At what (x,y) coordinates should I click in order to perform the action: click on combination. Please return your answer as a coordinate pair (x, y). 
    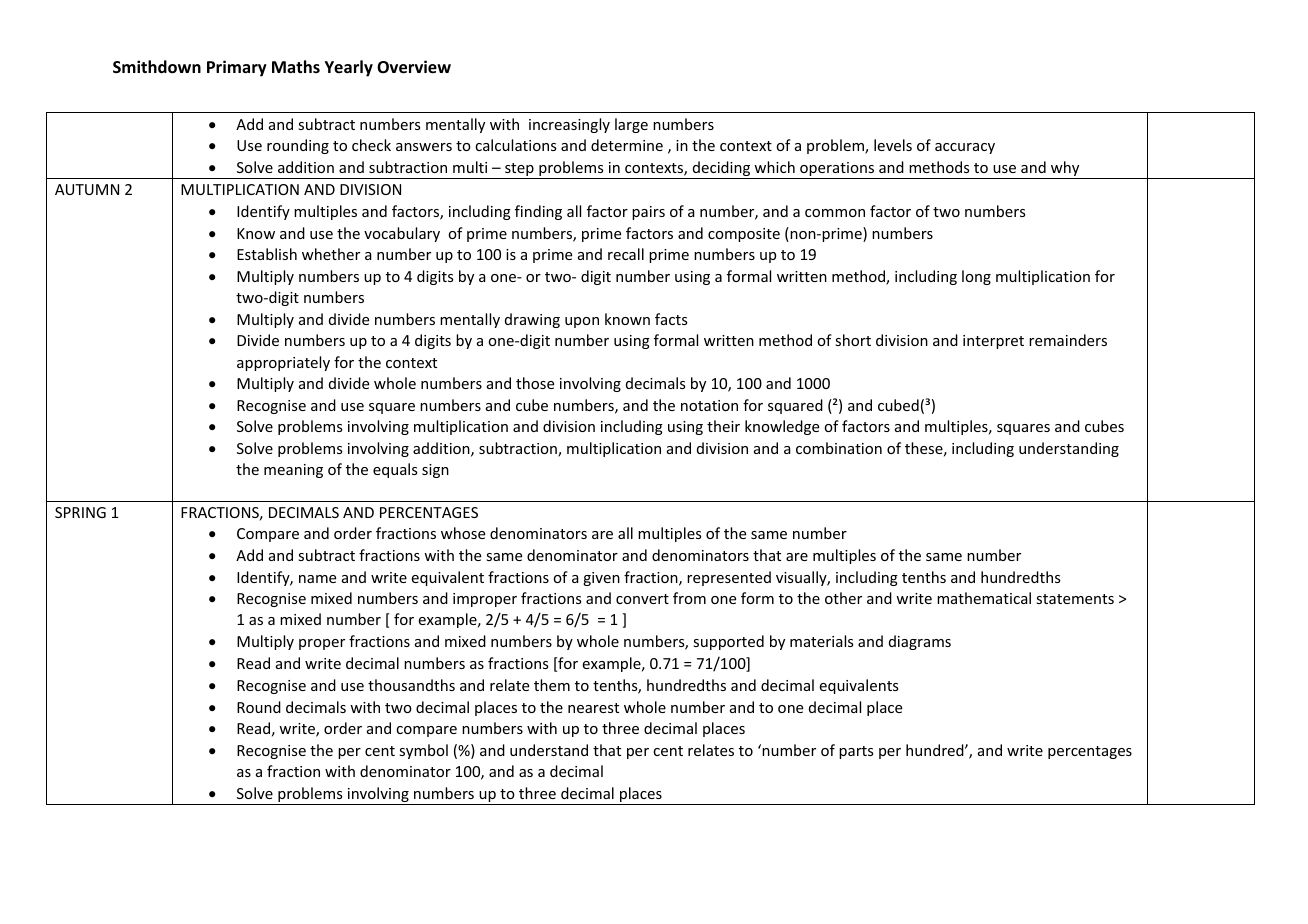
    Looking at the image, I should click on (839, 448).
